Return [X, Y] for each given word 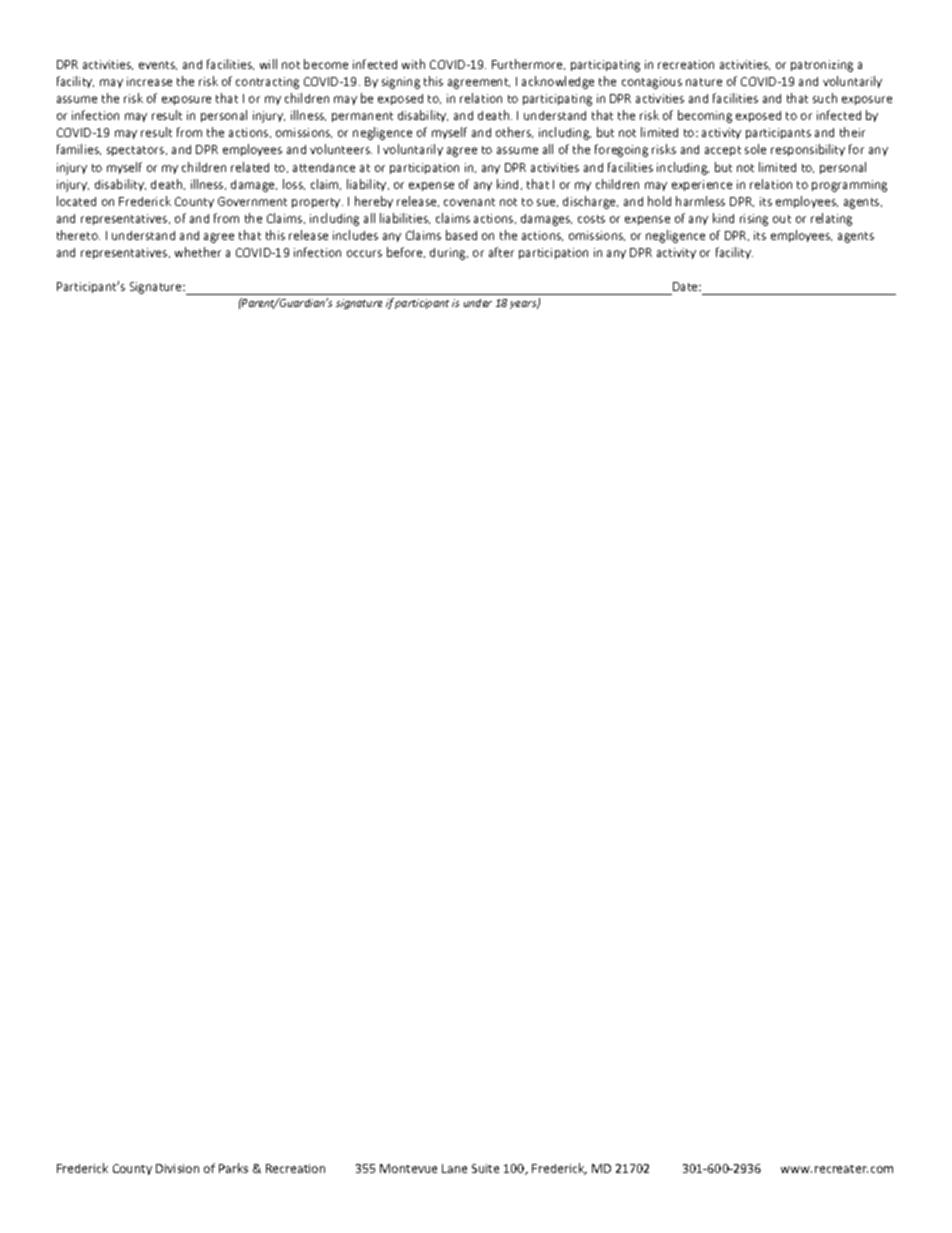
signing [401, 83]
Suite [485, 1168]
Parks [233, 1168]
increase [149, 81]
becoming [705, 116]
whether [198, 252]
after [501, 252]
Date [686, 286]
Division [177, 1168]
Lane [454, 1168]
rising [754, 220]
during [449, 254]
